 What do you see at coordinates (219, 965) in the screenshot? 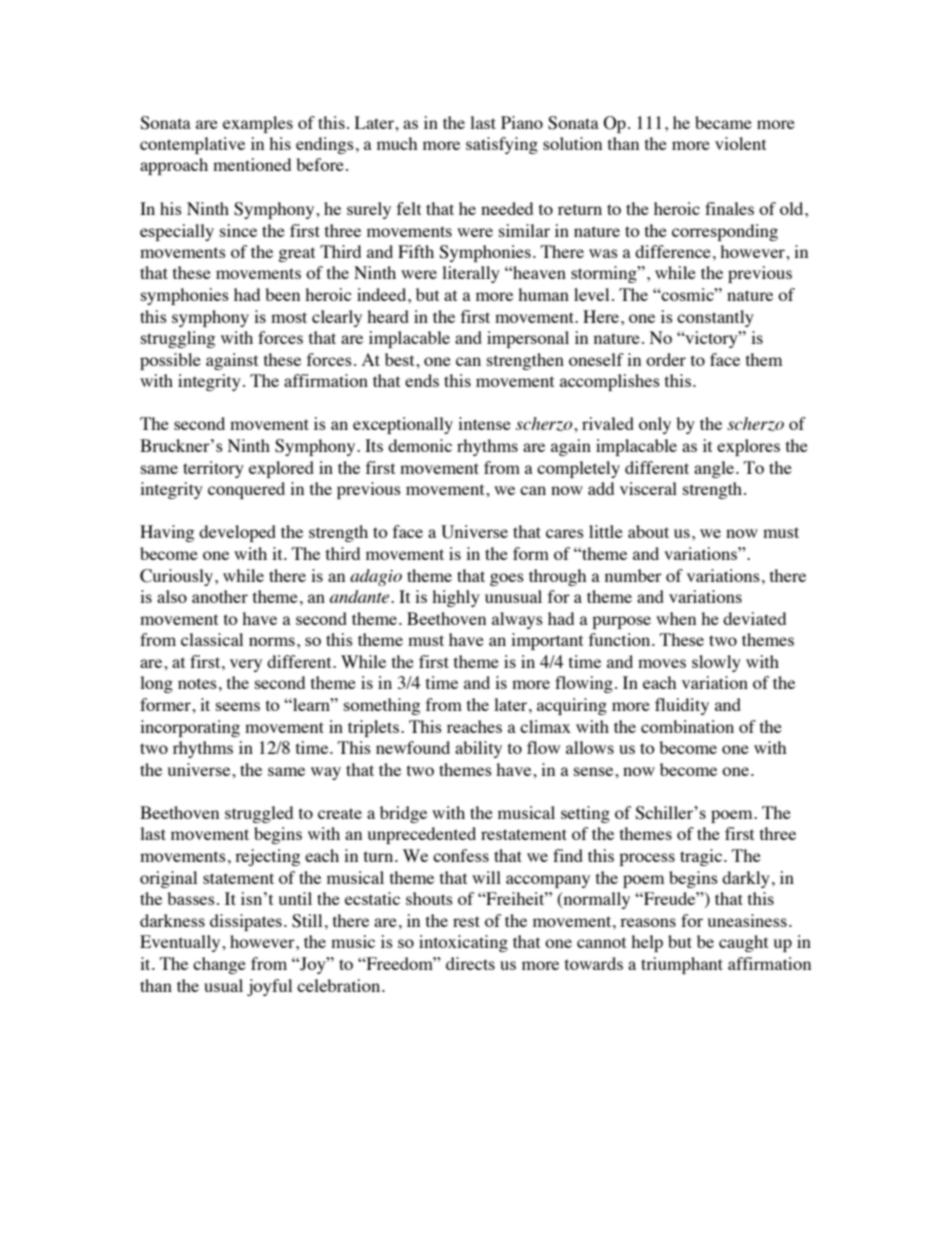
I see `change` at bounding box center [219, 965].
